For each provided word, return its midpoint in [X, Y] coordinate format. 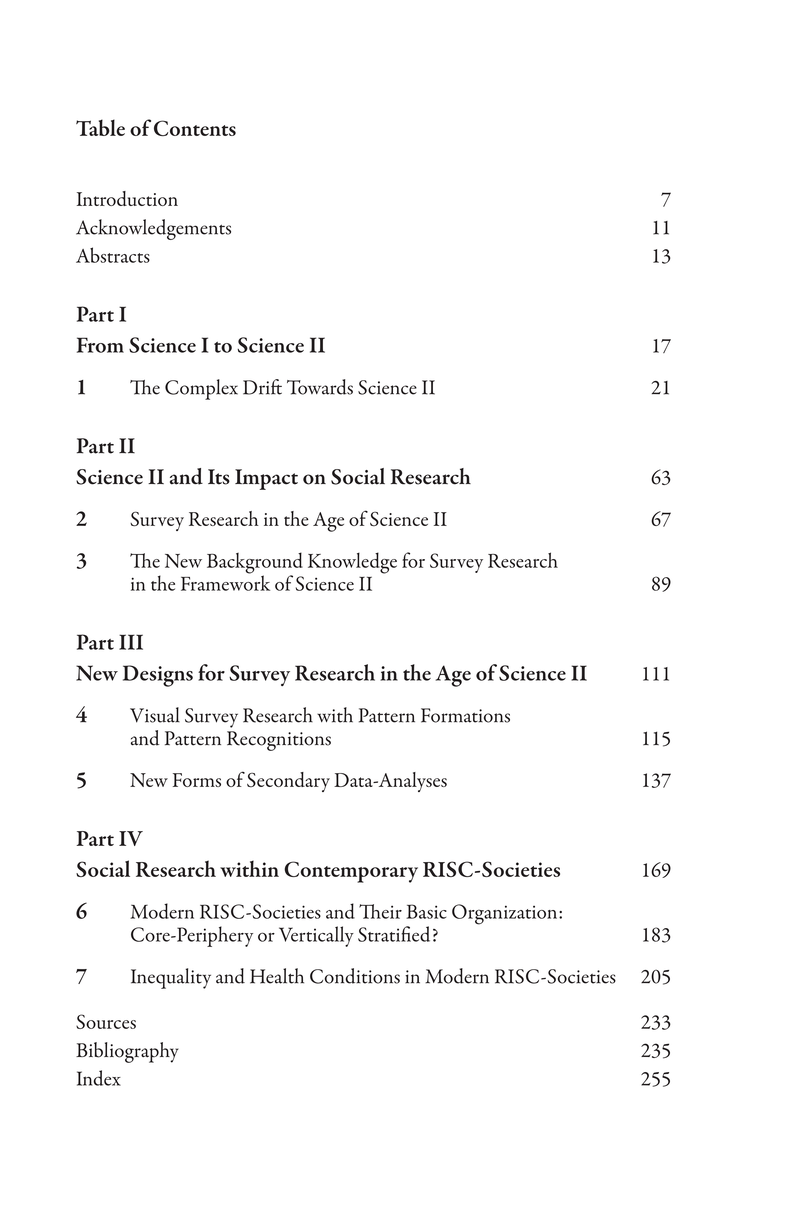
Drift [262, 387]
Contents [195, 128]
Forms [197, 780]
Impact [266, 479]
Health [277, 976]
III [131, 642]
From [100, 345]
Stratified [394, 934]
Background [255, 564]
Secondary [288, 782]
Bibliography [127, 1052]
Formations [465, 715]
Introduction [127, 198]
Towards [320, 387]
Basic [426, 911]
